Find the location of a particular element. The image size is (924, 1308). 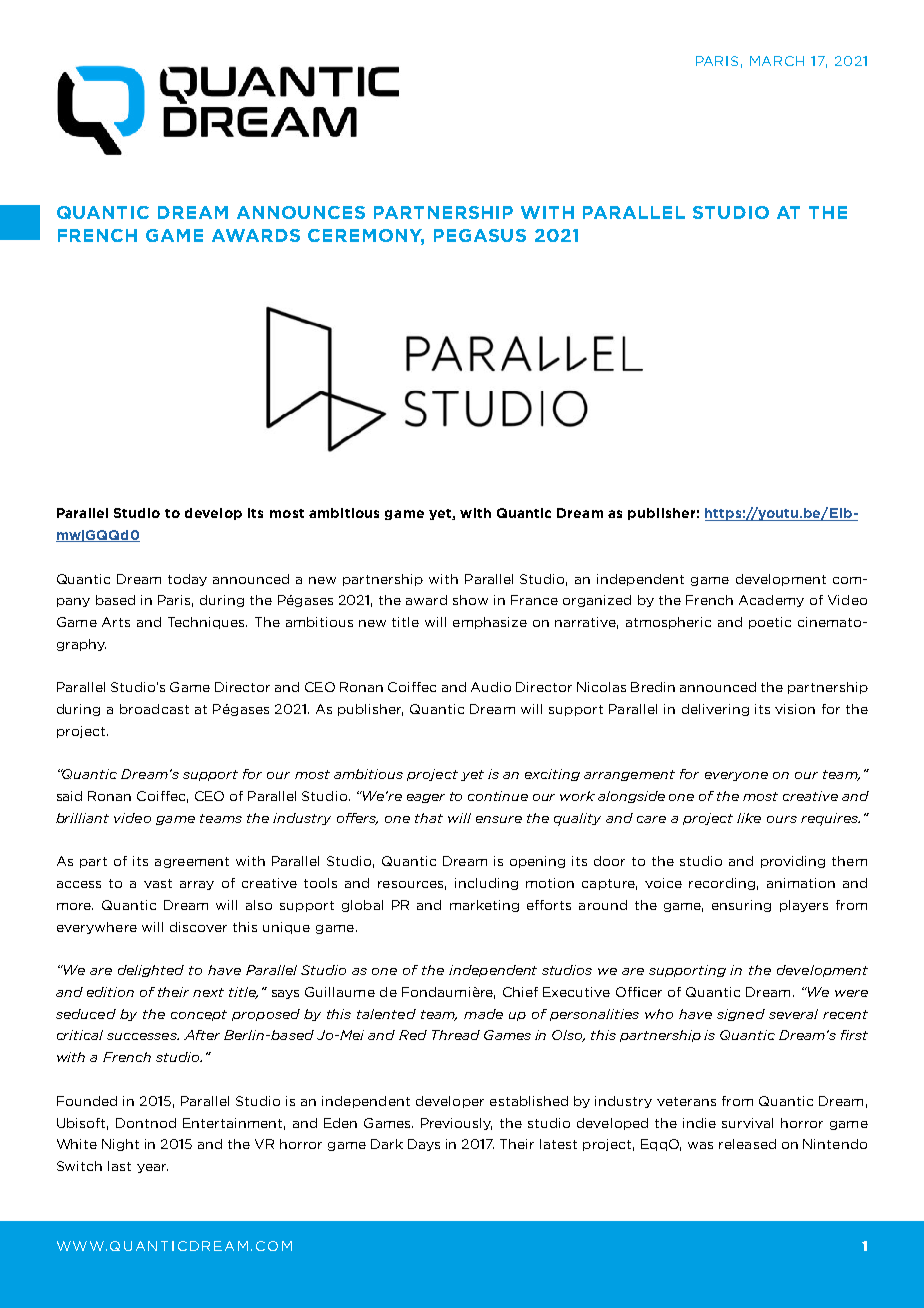

Techniques is located at coordinates (207, 623).
